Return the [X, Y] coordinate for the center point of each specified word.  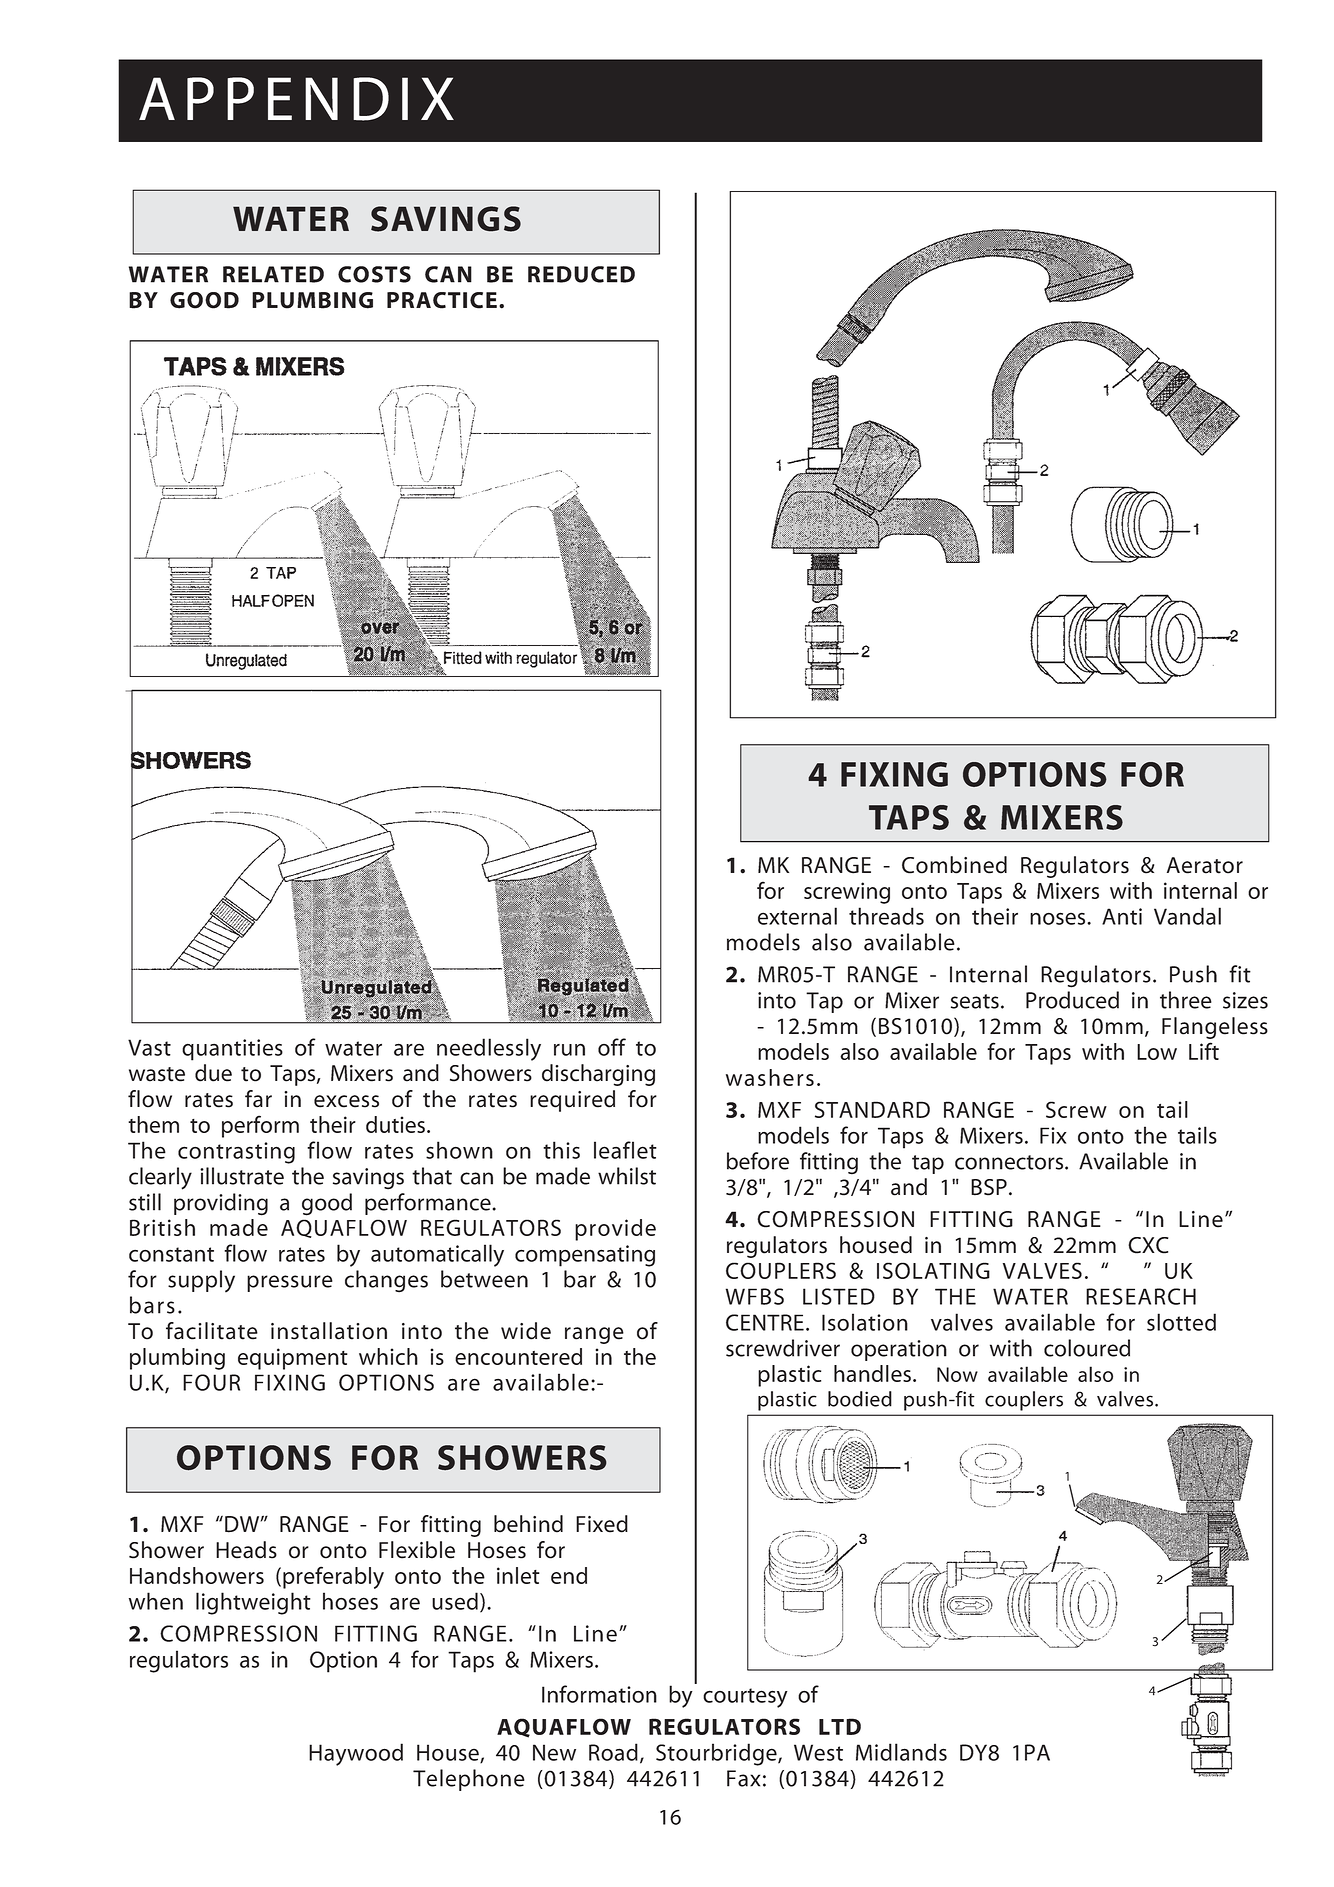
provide [615, 1230]
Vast [149, 1047]
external [797, 916]
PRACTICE [442, 300]
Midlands [901, 1752]
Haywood [356, 1754]
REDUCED [581, 274]
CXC [1148, 1245]
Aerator [1205, 865]
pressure [290, 1283]
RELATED [273, 274]
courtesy [745, 1698]
